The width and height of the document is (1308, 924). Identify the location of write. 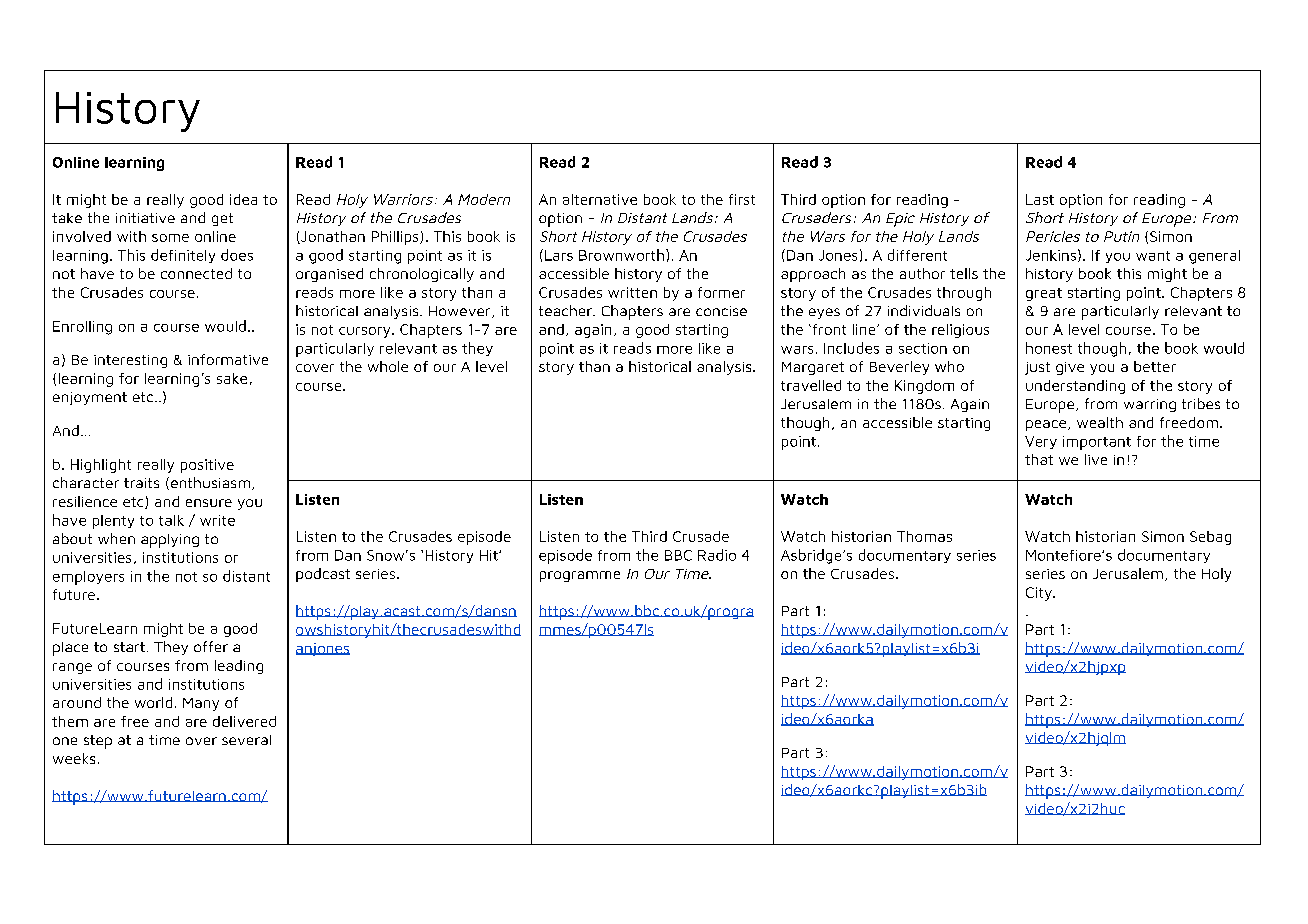
(217, 520).
